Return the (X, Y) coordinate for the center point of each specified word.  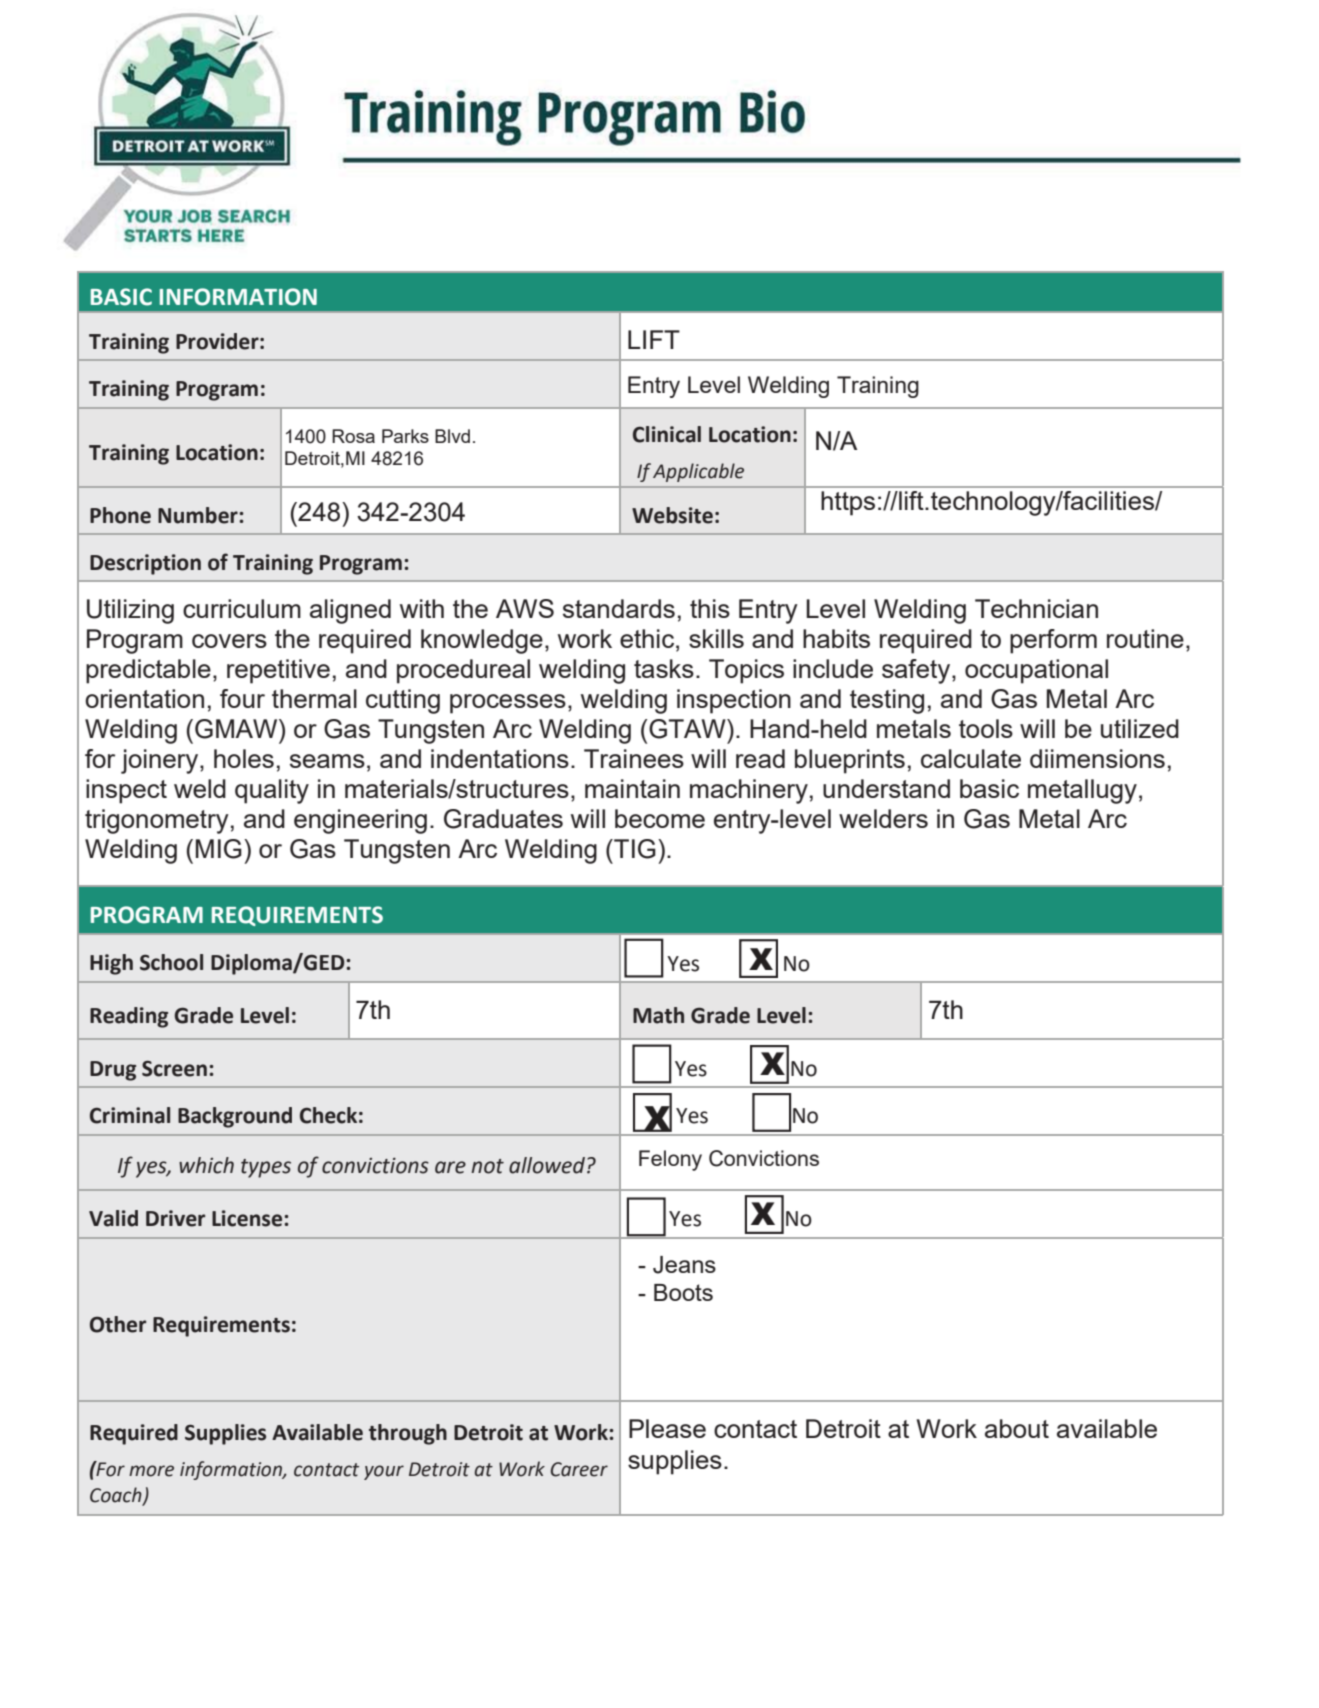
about (1017, 1428)
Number (198, 515)
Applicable (698, 472)
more (151, 1471)
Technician (1036, 608)
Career (579, 1469)
